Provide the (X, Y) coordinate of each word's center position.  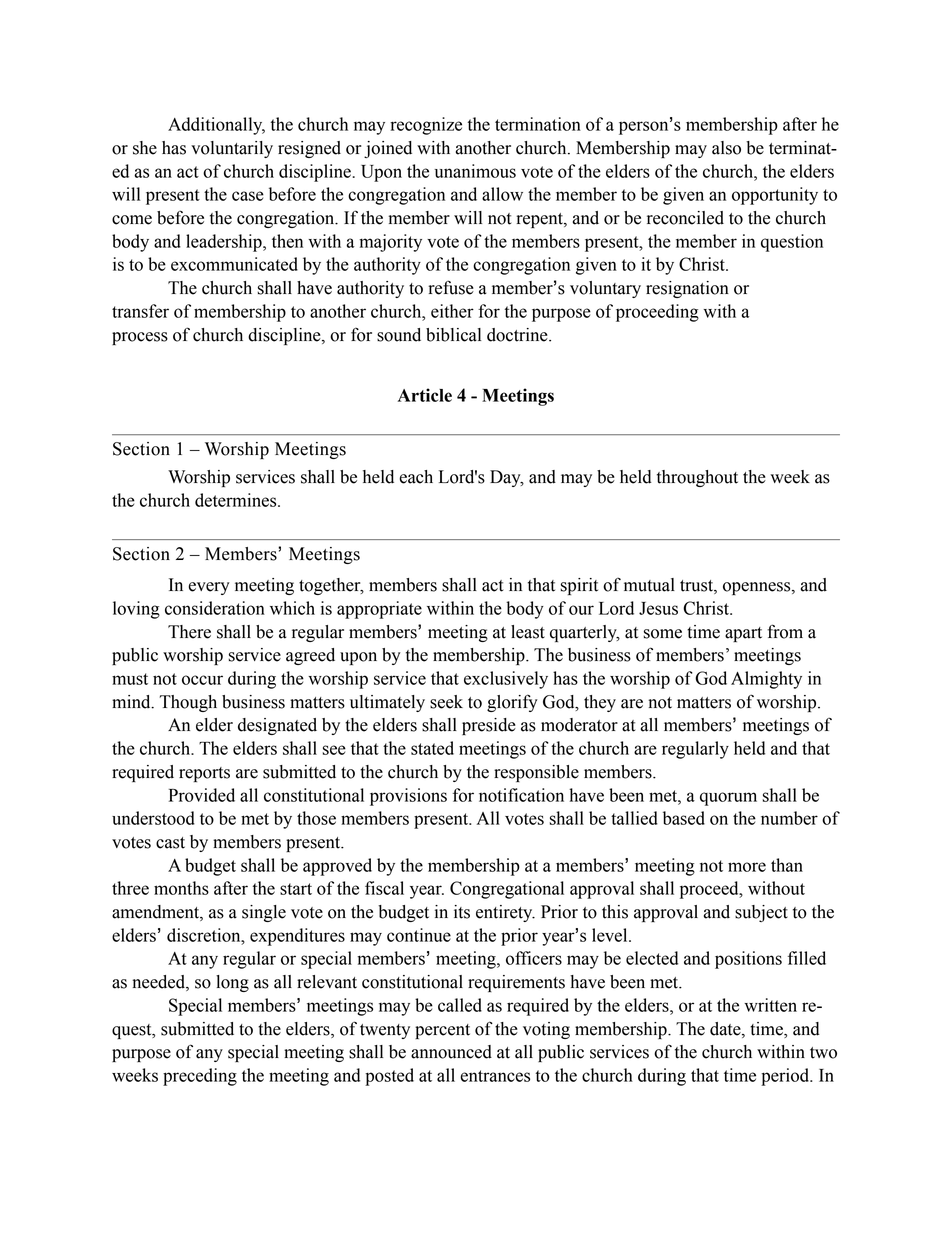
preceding (200, 1077)
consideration (215, 608)
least (528, 632)
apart (743, 634)
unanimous (475, 171)
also (726, 148)
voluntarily (232, 149)
